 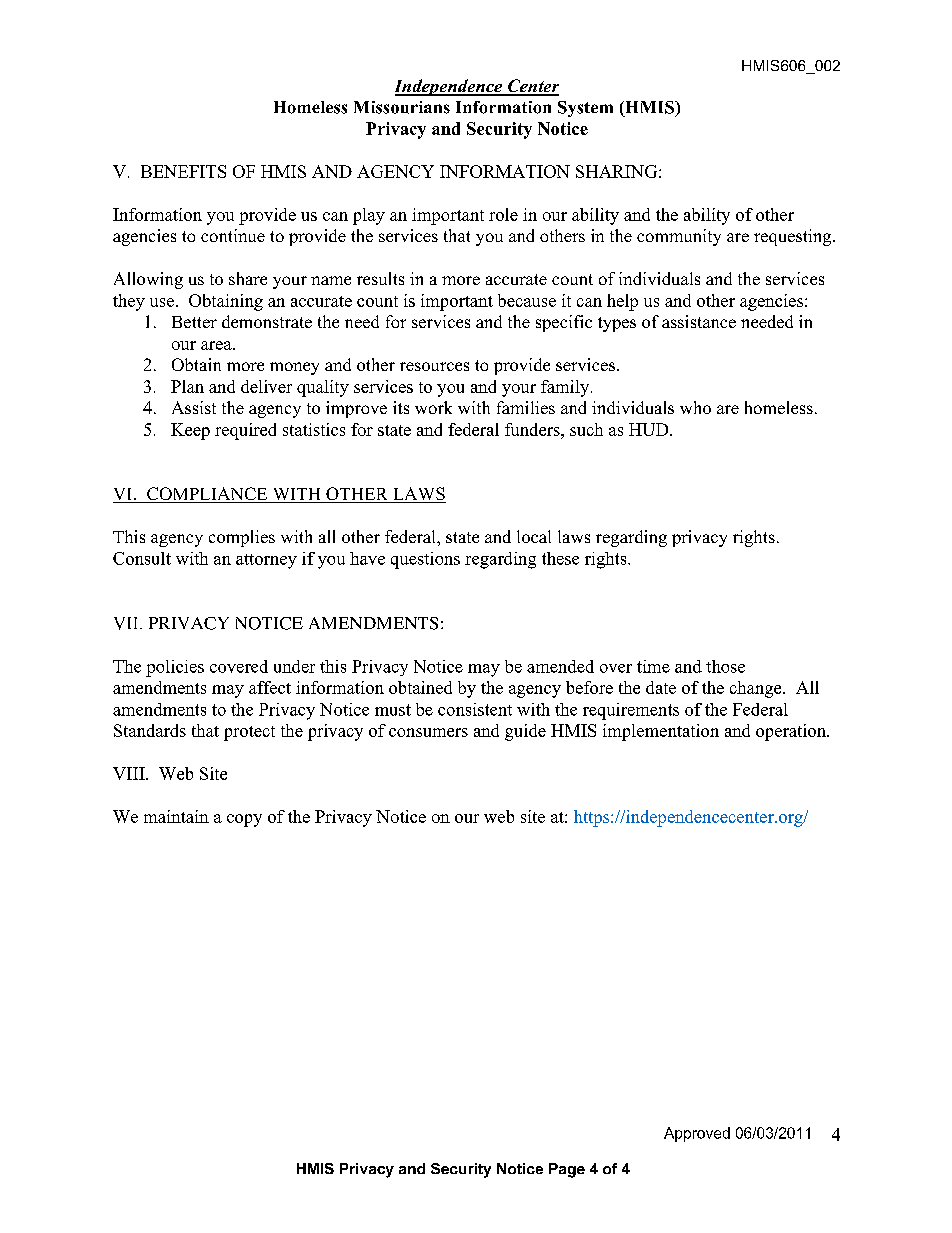 I want to click on consumers, so click(x=428, y=732).
